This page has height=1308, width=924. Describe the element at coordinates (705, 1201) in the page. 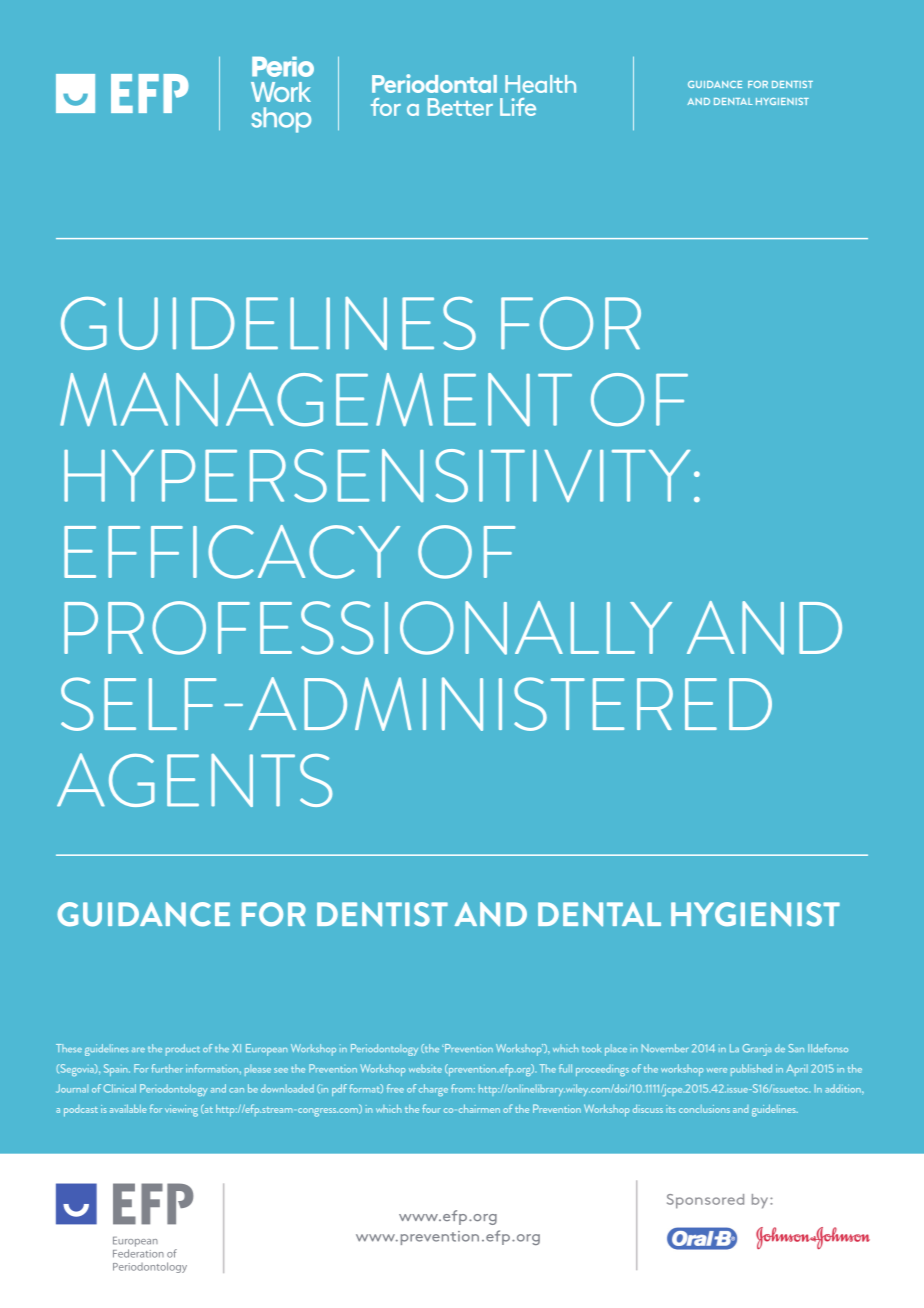

I see `Sponsored` at that location.
